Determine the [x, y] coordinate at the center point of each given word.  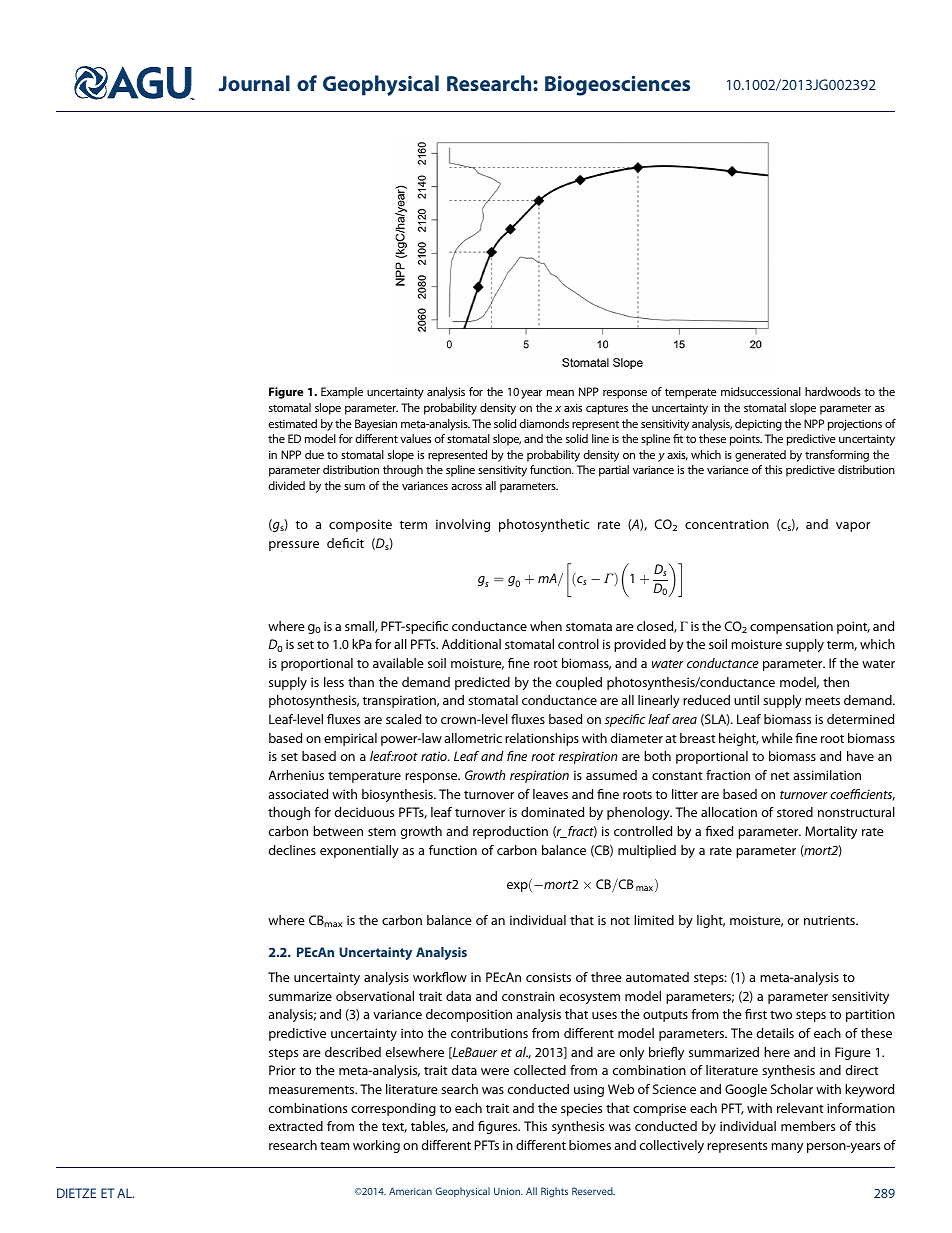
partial [614, 471]
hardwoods [833, 391]
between [338, 831]
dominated [552, 812]
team [335, 1145]
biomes [590, 1145]
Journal [254, 83]
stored [795, 812]
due [314, 454]
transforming [837, 456]
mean [560, 393]
